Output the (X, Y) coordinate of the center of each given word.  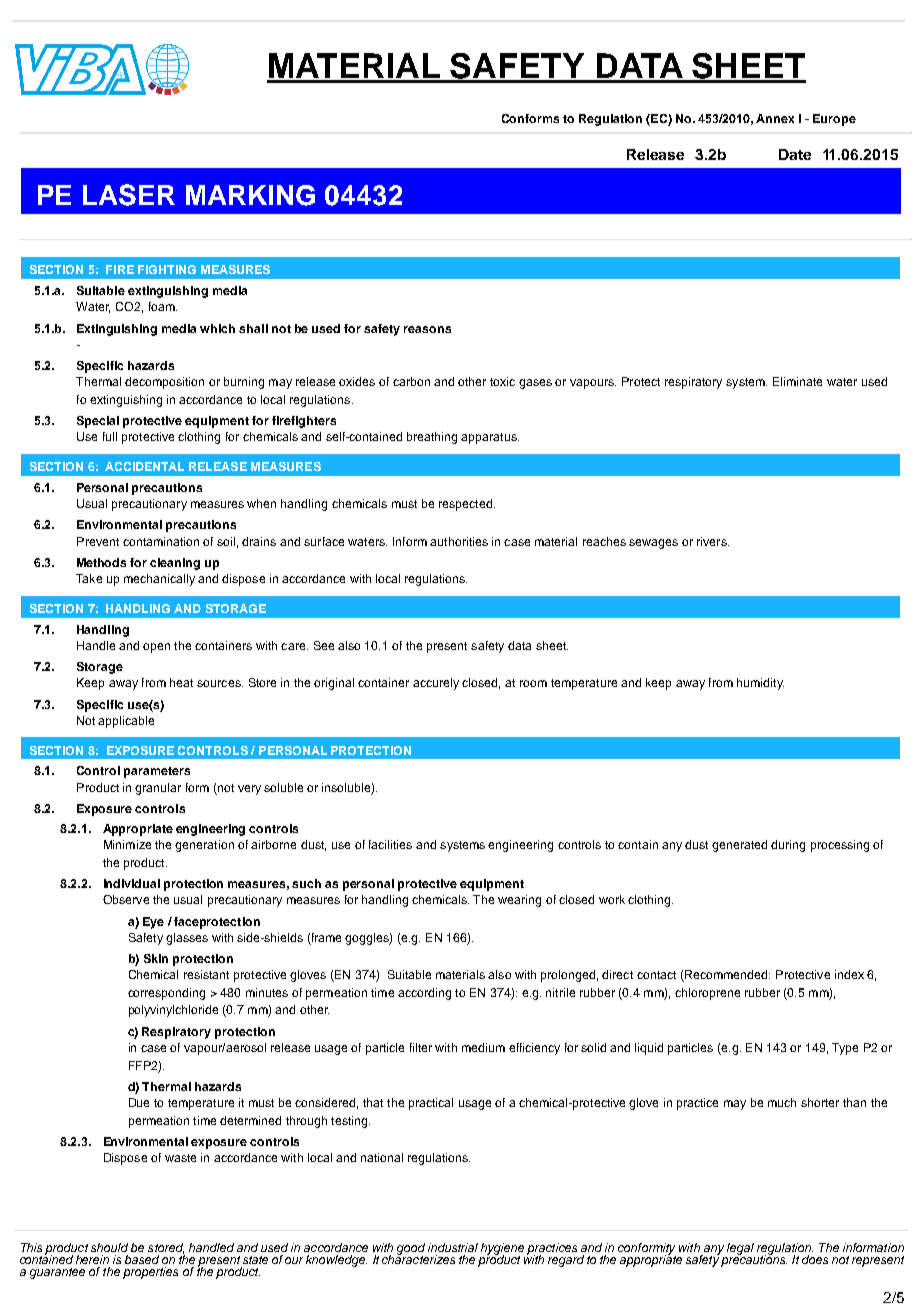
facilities (390, 844)
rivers (713, 541)
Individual (132, 883)
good (411, 1250)
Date (795, 154)
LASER (129, 195)
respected (465, 505)
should (109, 1247)
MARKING (250, 195)
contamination (161, 541)
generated (739, 846)
